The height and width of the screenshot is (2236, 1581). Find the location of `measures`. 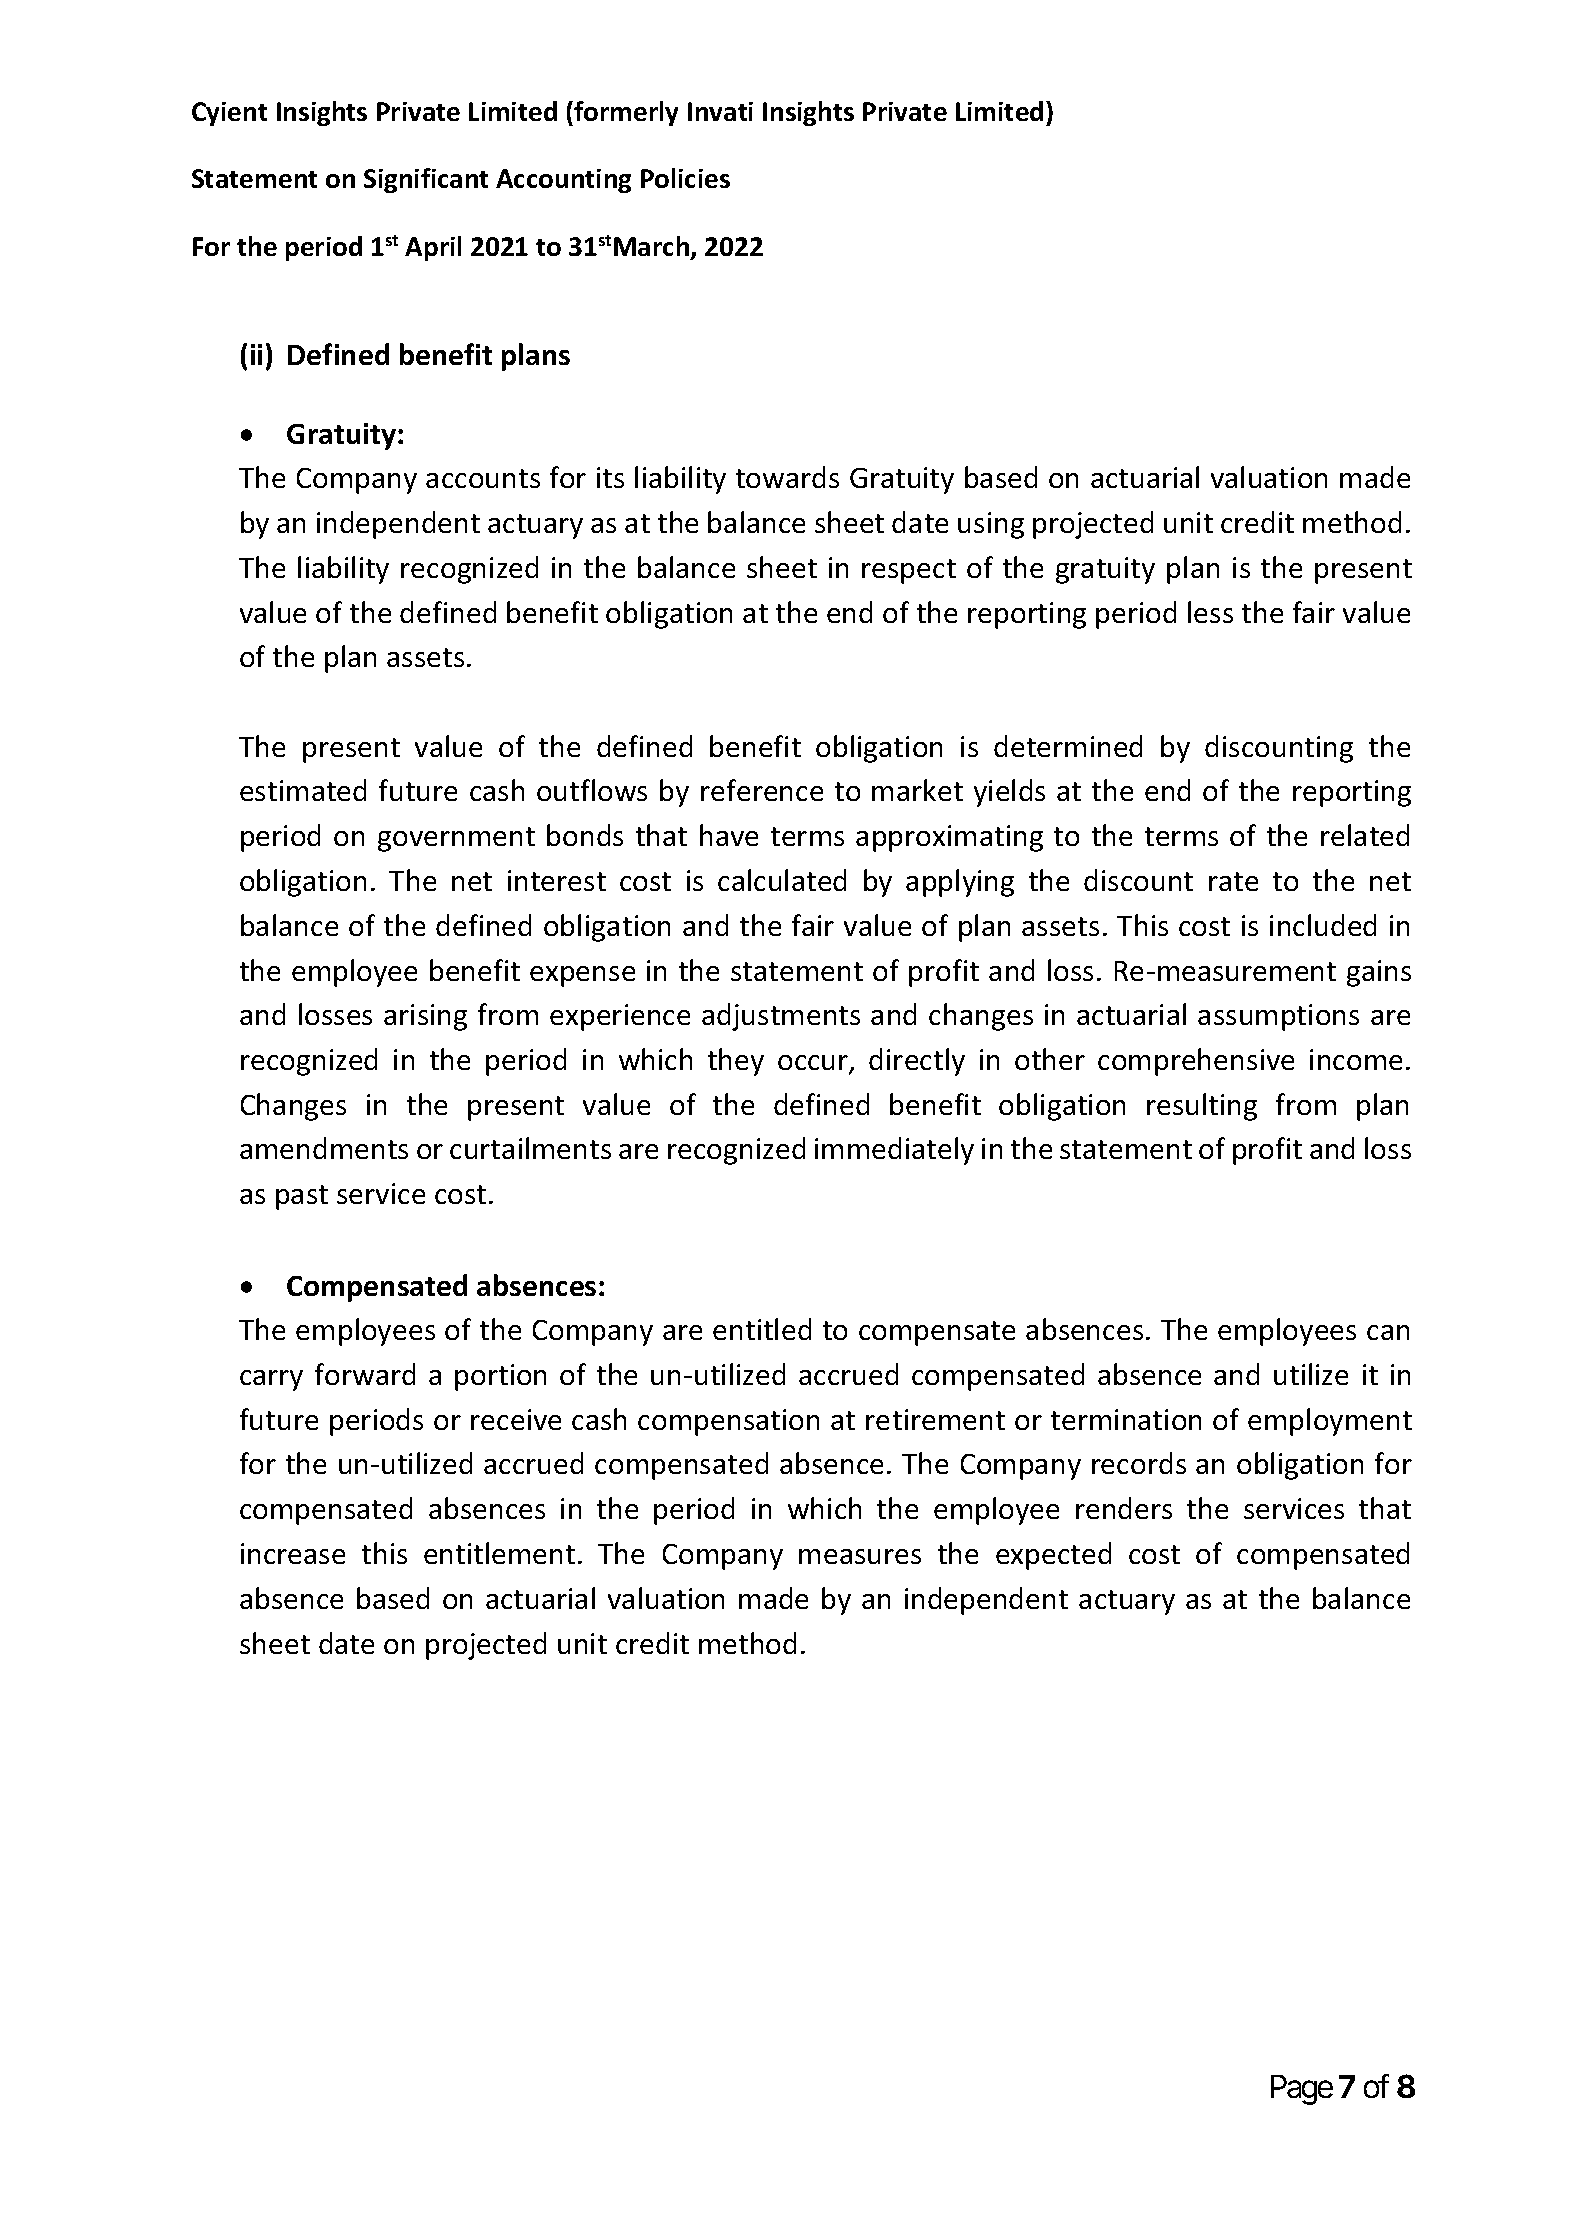

measures is located at coordinates (860, 1556).
